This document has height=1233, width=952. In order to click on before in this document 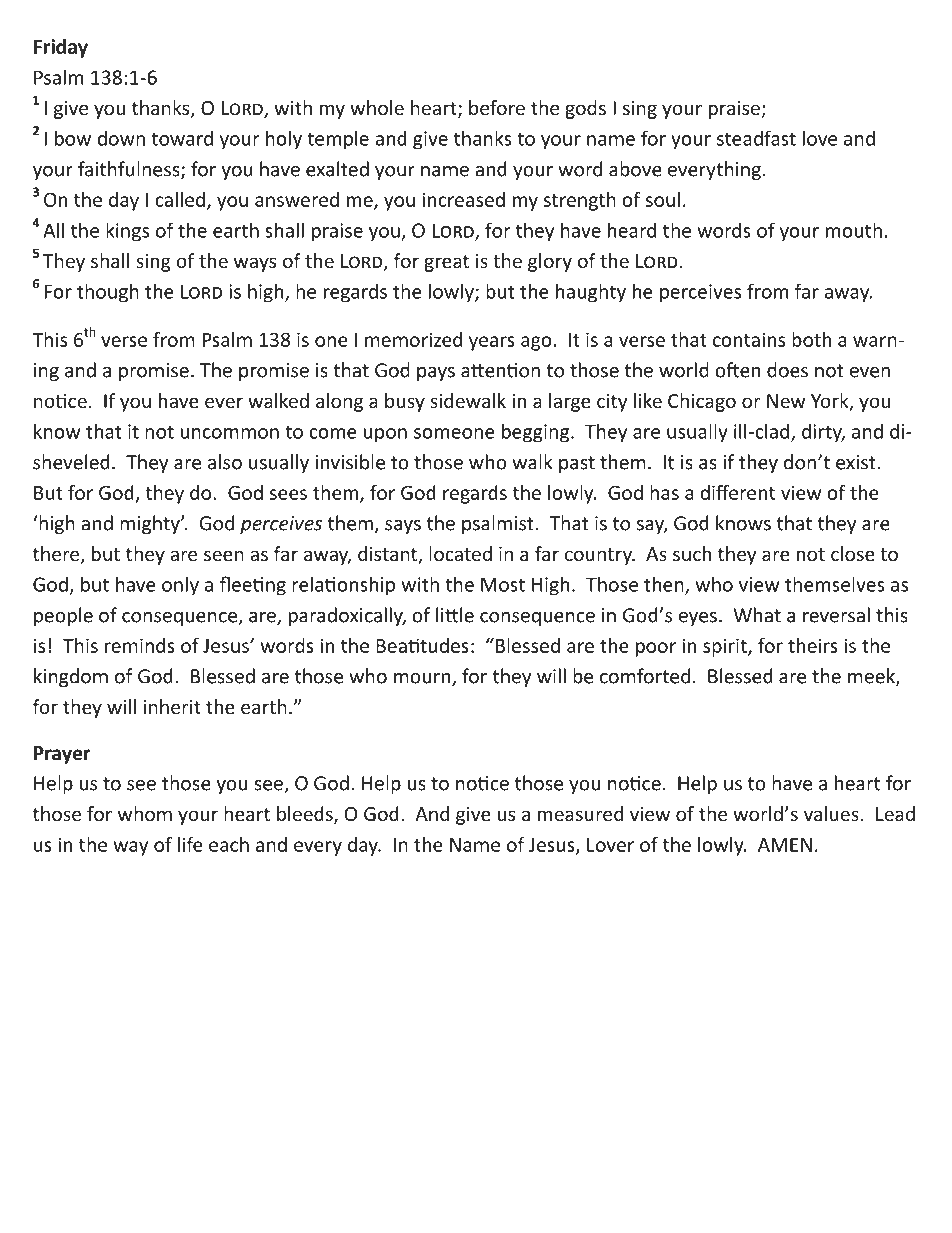, I will do `click(497, 107)`.
